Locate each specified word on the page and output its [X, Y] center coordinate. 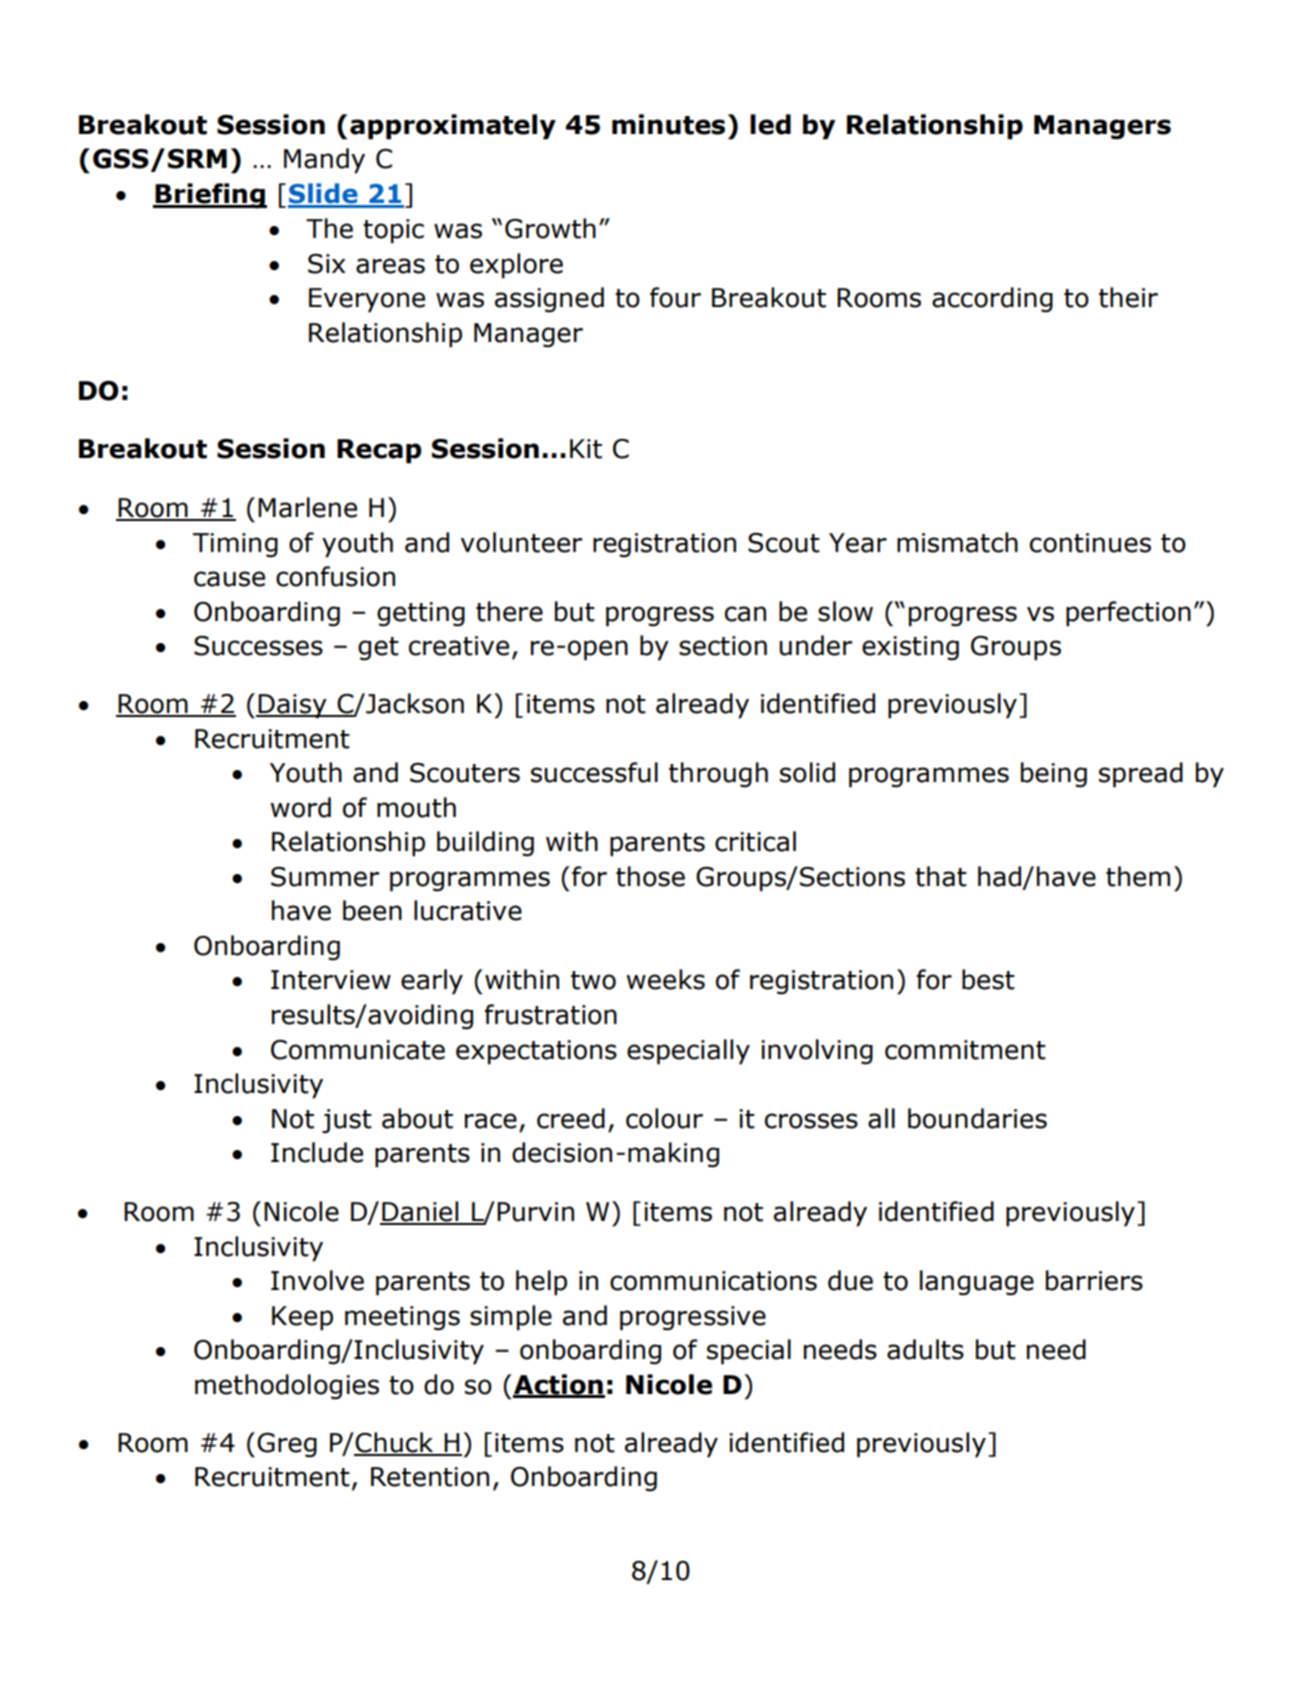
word [300, 807]
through [718, 775]
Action [559, 1385]
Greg [287, 1445]
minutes [668, 124]
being [1054, 775]
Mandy [324, 161]
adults [925, 1349]
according [992, 300]
